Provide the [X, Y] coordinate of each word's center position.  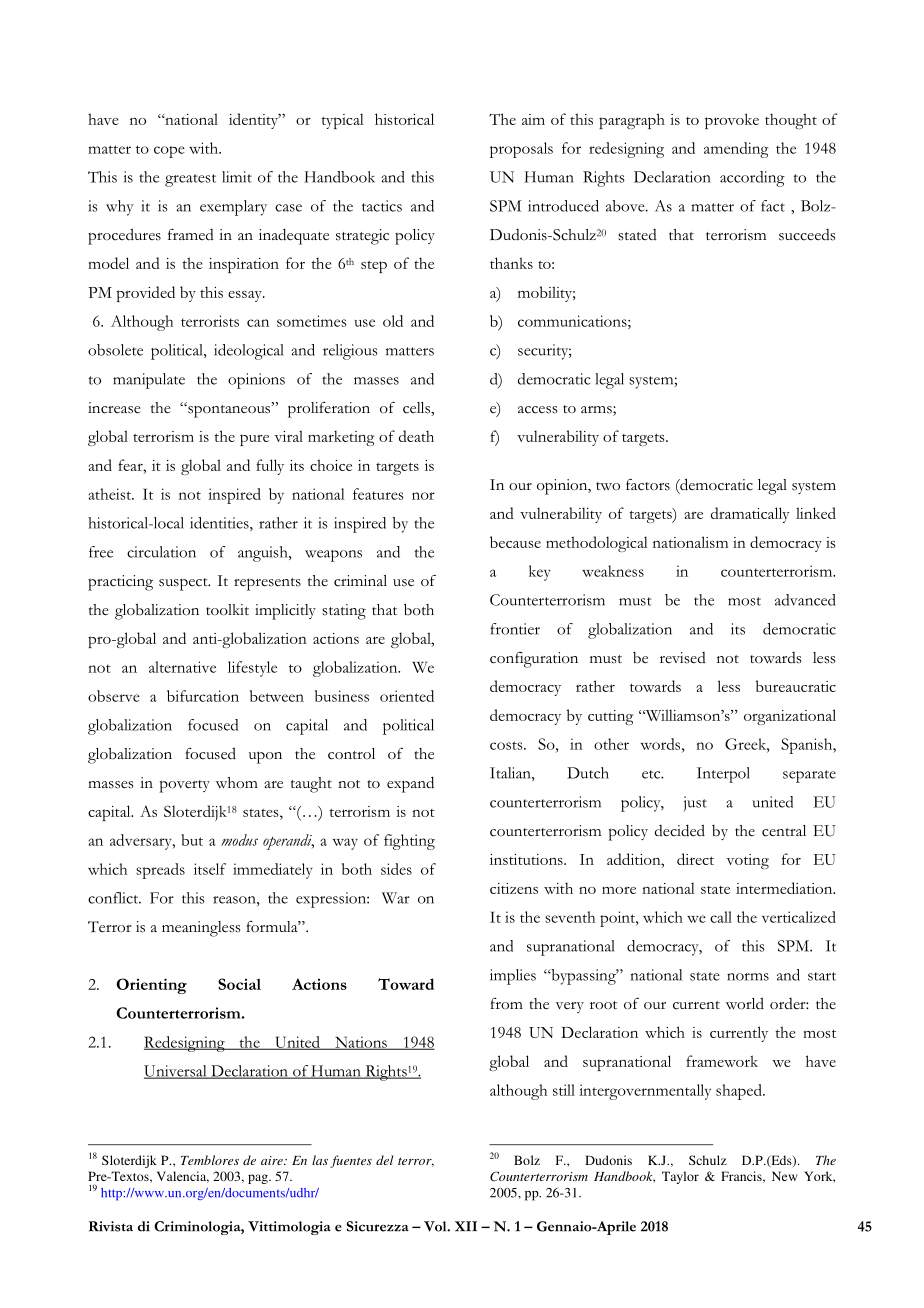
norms [748, 977]
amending [736, 150]
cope [169, 152]
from [506, 1004]
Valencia [183, 1177]
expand [410, 784]
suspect [184, 584]
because [515, 542]
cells [417, 408]
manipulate [149, 381]
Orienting [151, 986]
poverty [184, 786]
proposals [521, 150]
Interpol [723, 775]
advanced [805, 600]
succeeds [807, 235]
